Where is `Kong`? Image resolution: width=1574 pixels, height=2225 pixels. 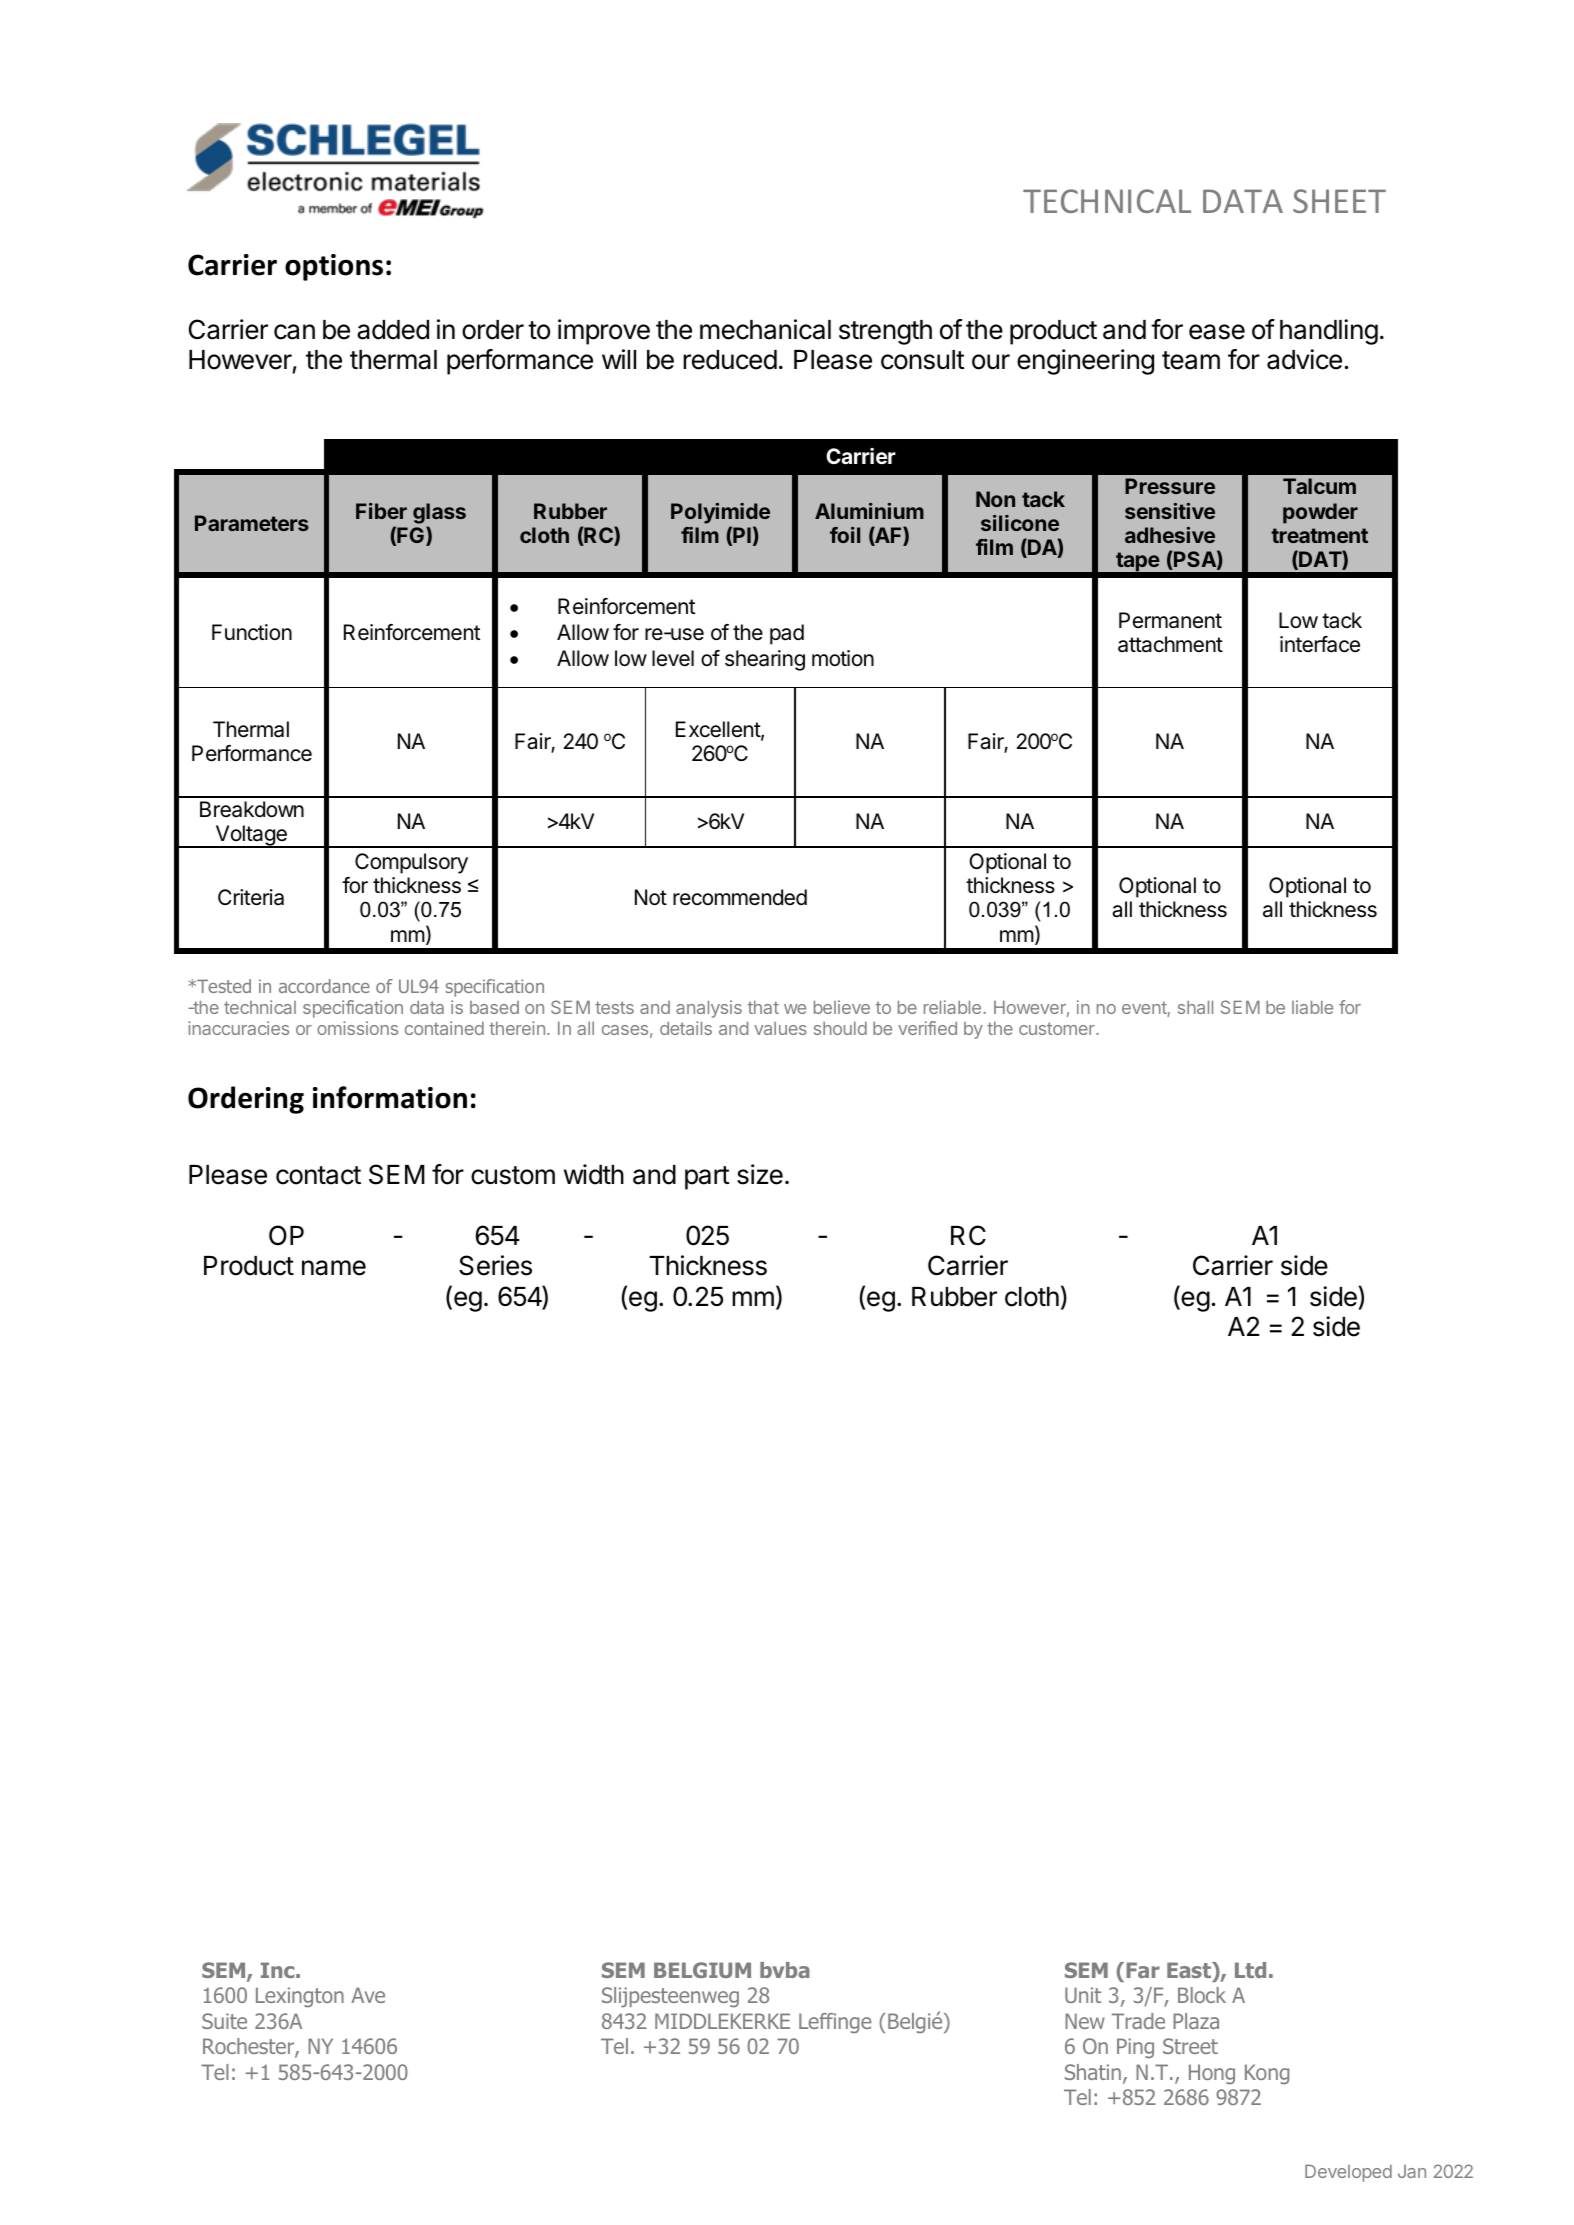
Kong is located at coordinates (1267, 2074).
